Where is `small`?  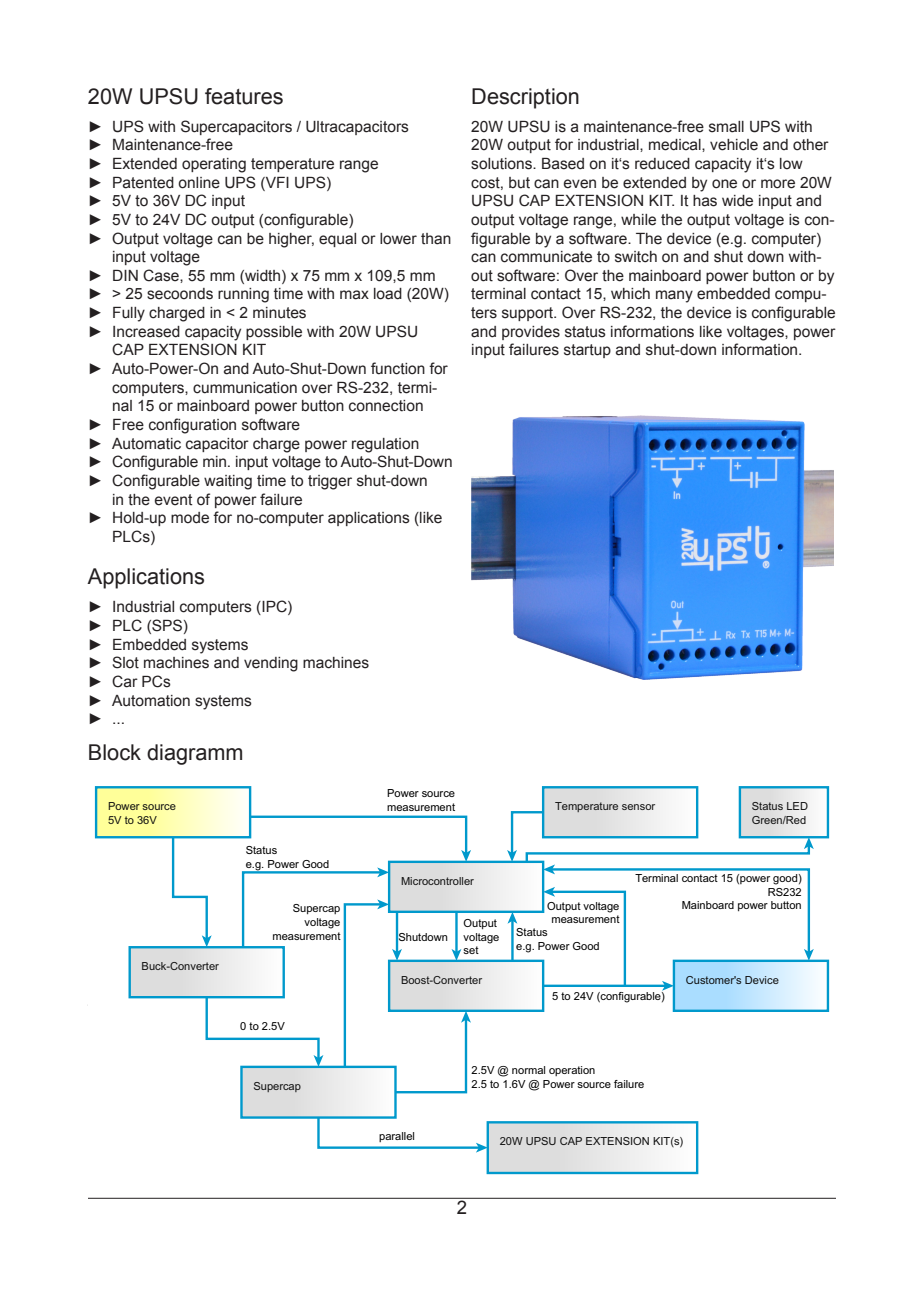 small is located at coordinates (726, 127).
